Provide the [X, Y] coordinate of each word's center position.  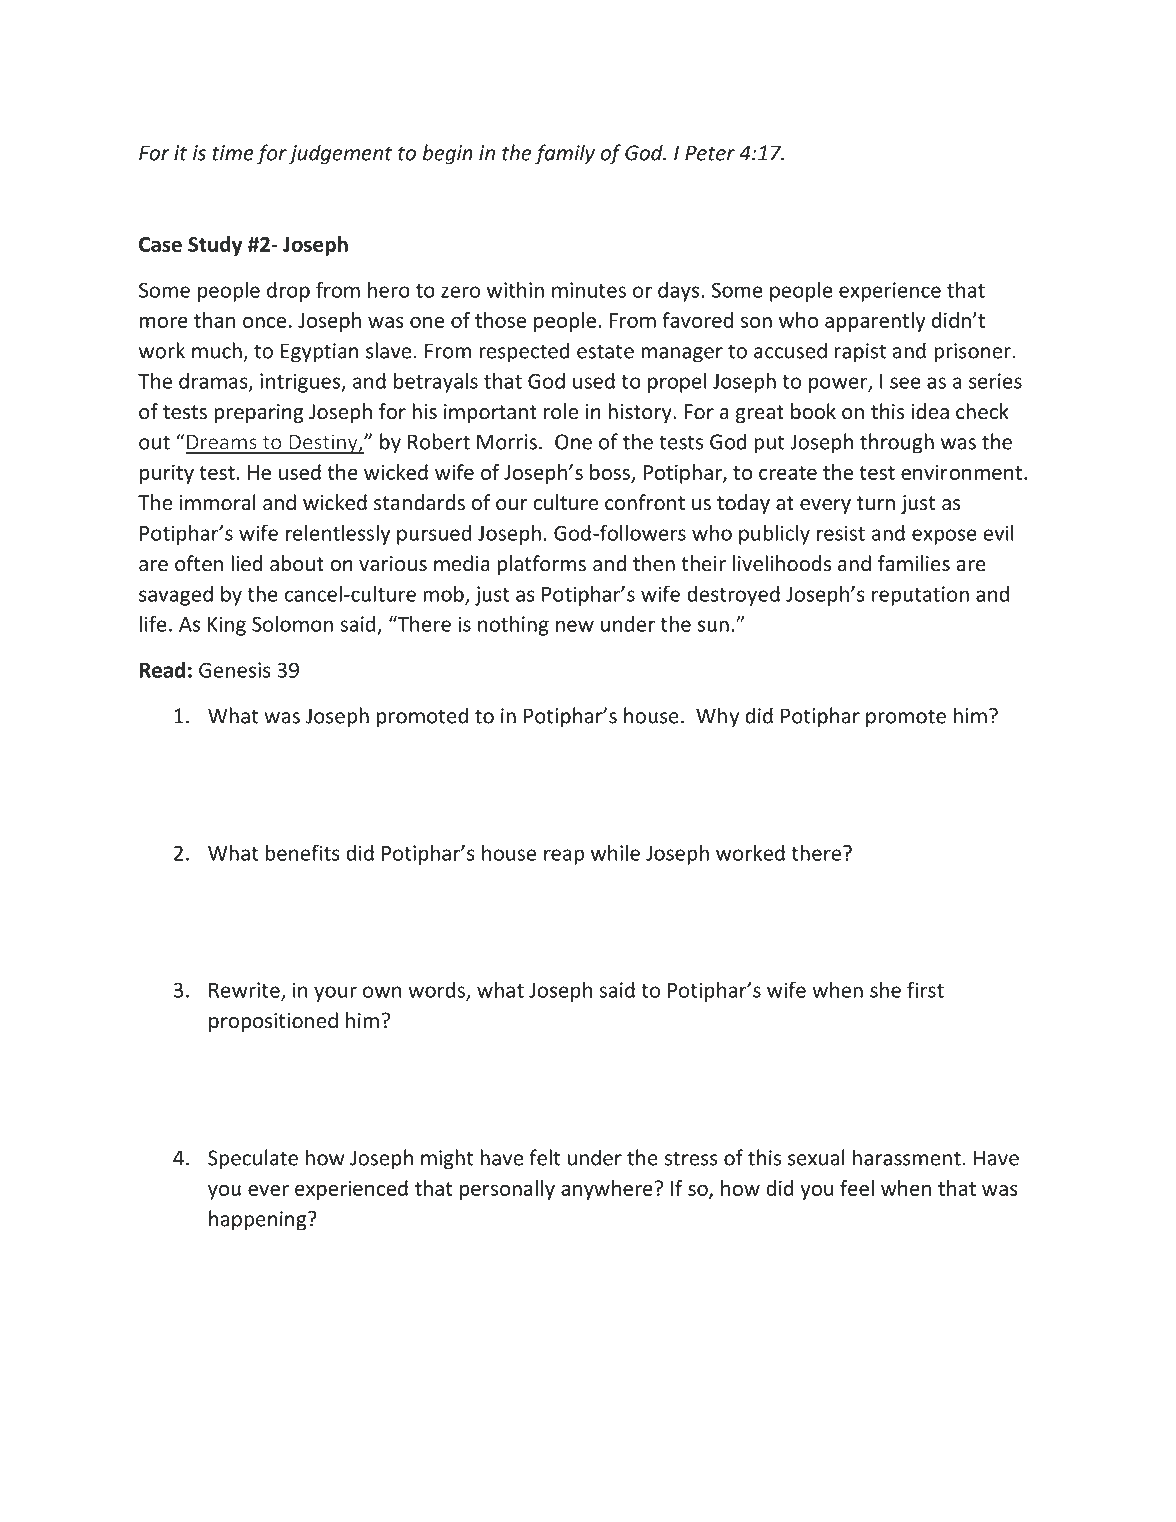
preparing [258, 413]
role [561, 411]
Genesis [235, 670]
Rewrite [245, 991]
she [885, 990]
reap [564, 857]
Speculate [253, 1159]
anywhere [607, 1190]
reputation [920, 596]
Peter [710, 153]
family [565, 154]
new [575, 626]
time [233, 153]
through [897, 443]
